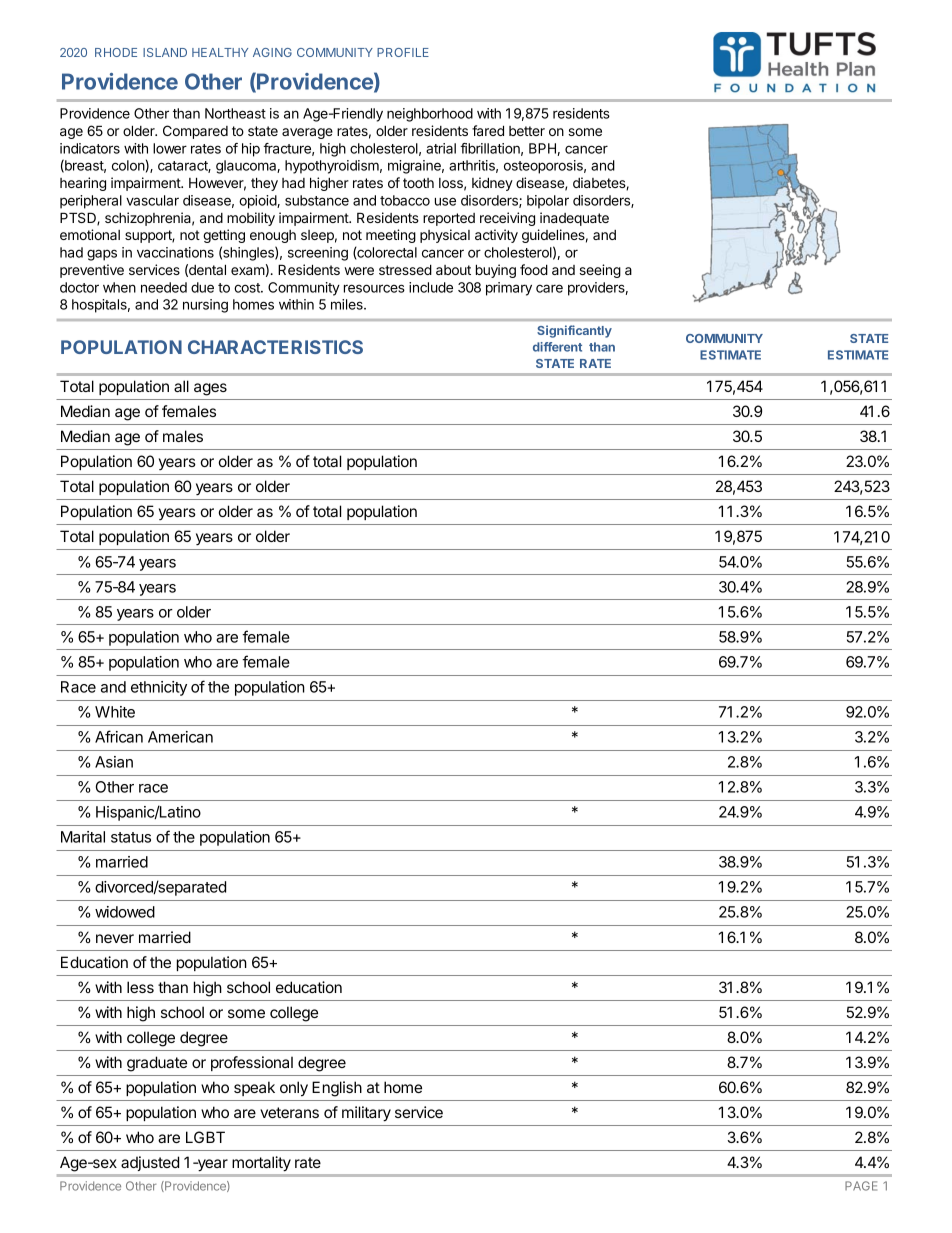 The width and height of the page is (952, 1233). What do you see at coordinates (861, 1186) in the page?
I see `PAGE` at bounding box center [861, 1186].
